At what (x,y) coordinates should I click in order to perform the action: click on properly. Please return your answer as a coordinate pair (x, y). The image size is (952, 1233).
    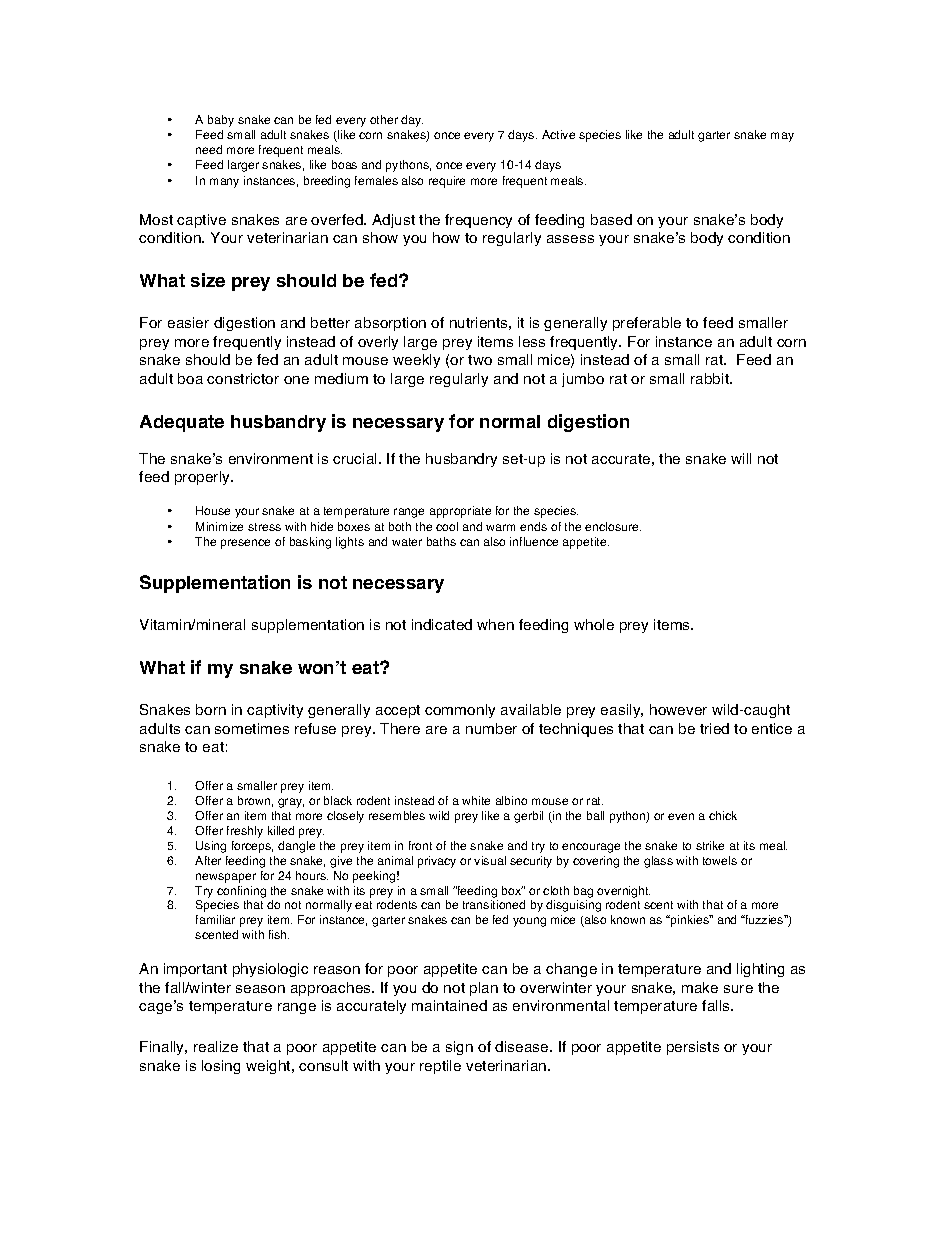
    Looking at the image, I should click on (204, 478).
